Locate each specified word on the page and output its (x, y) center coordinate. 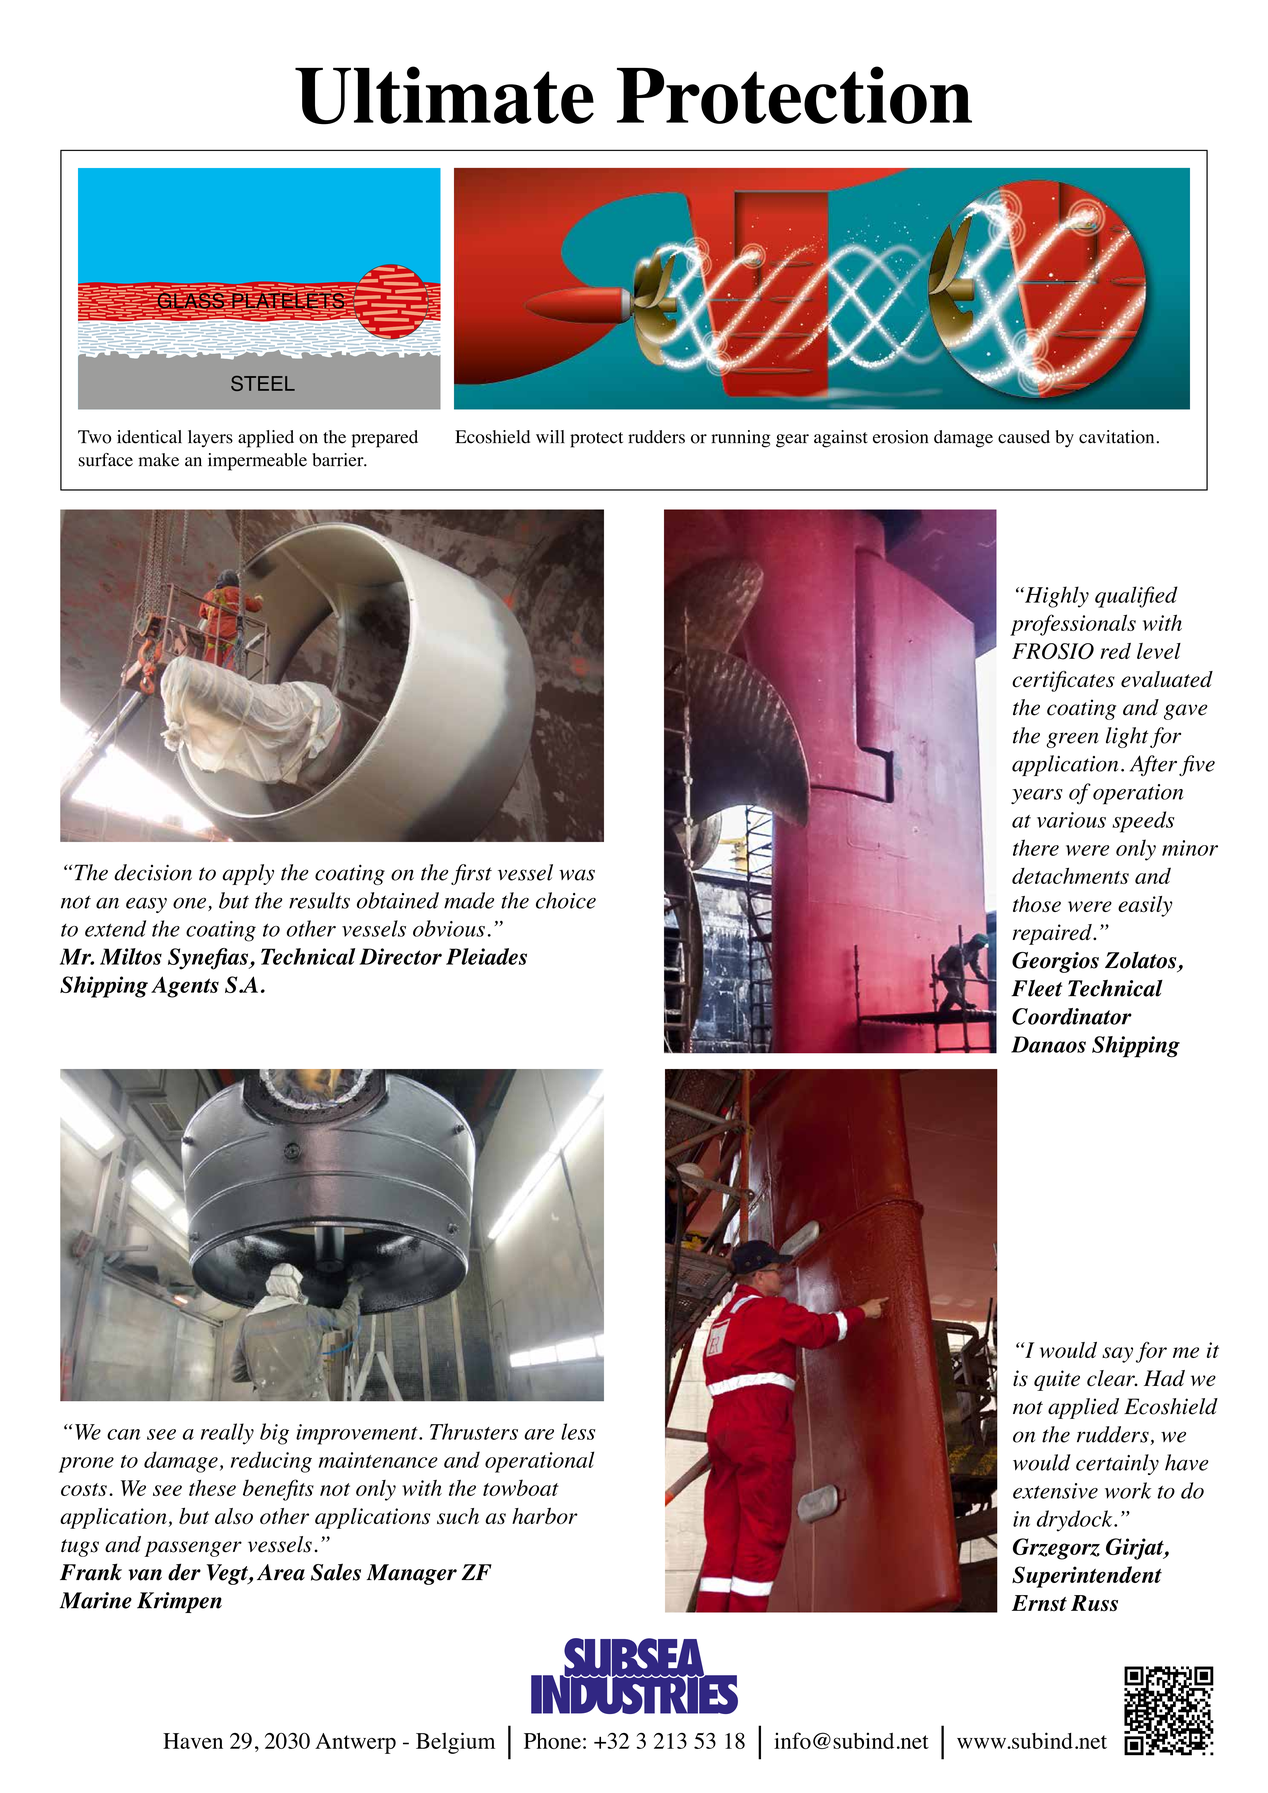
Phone (552, 1741)
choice (566, 900)
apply (248, 874)
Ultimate (444, 95)
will (550, 436)
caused (1024, 437)
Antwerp (355, 1743)
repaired (1053, 934)
